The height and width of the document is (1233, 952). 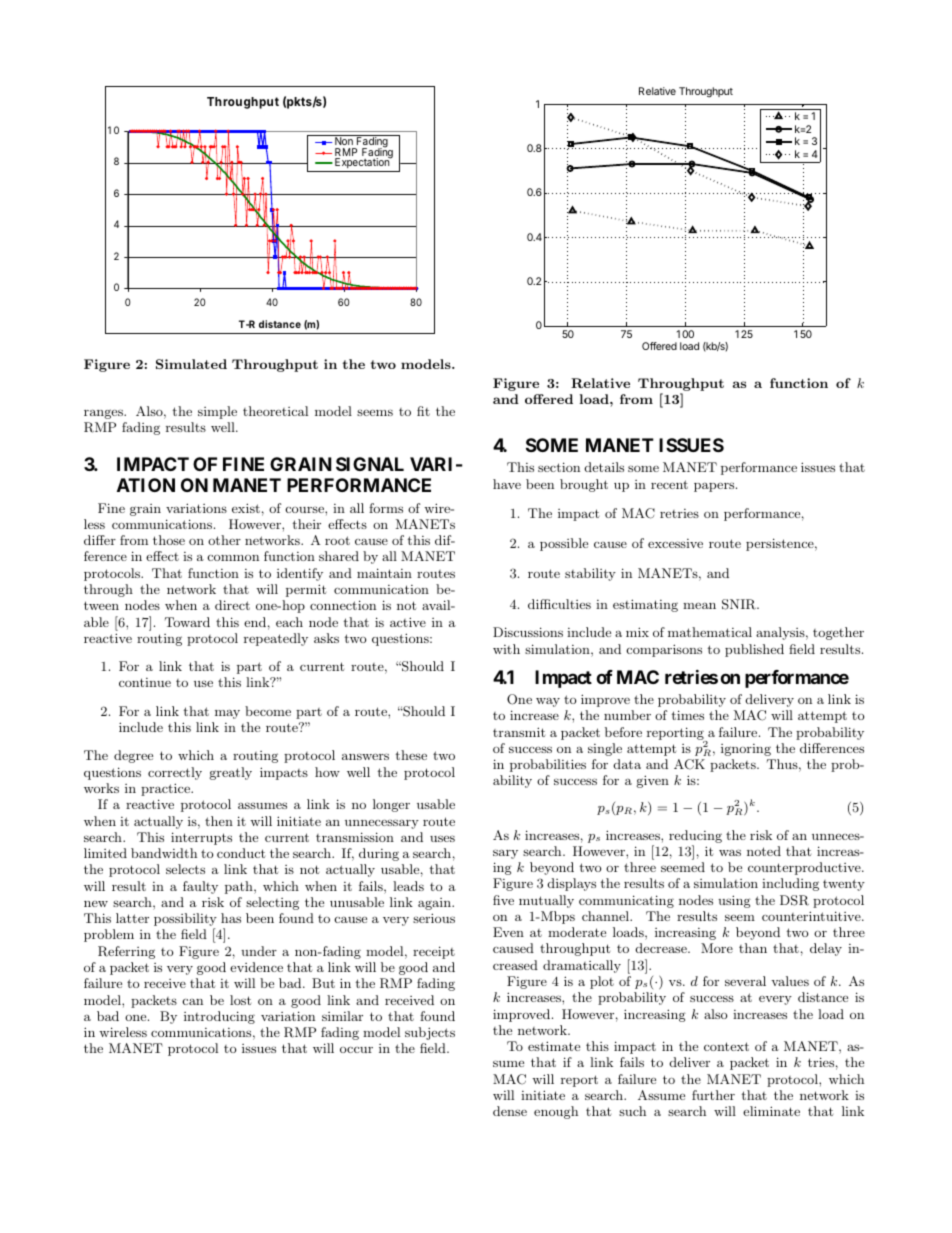 I want to click on further, so click(x=713, y=1095).
